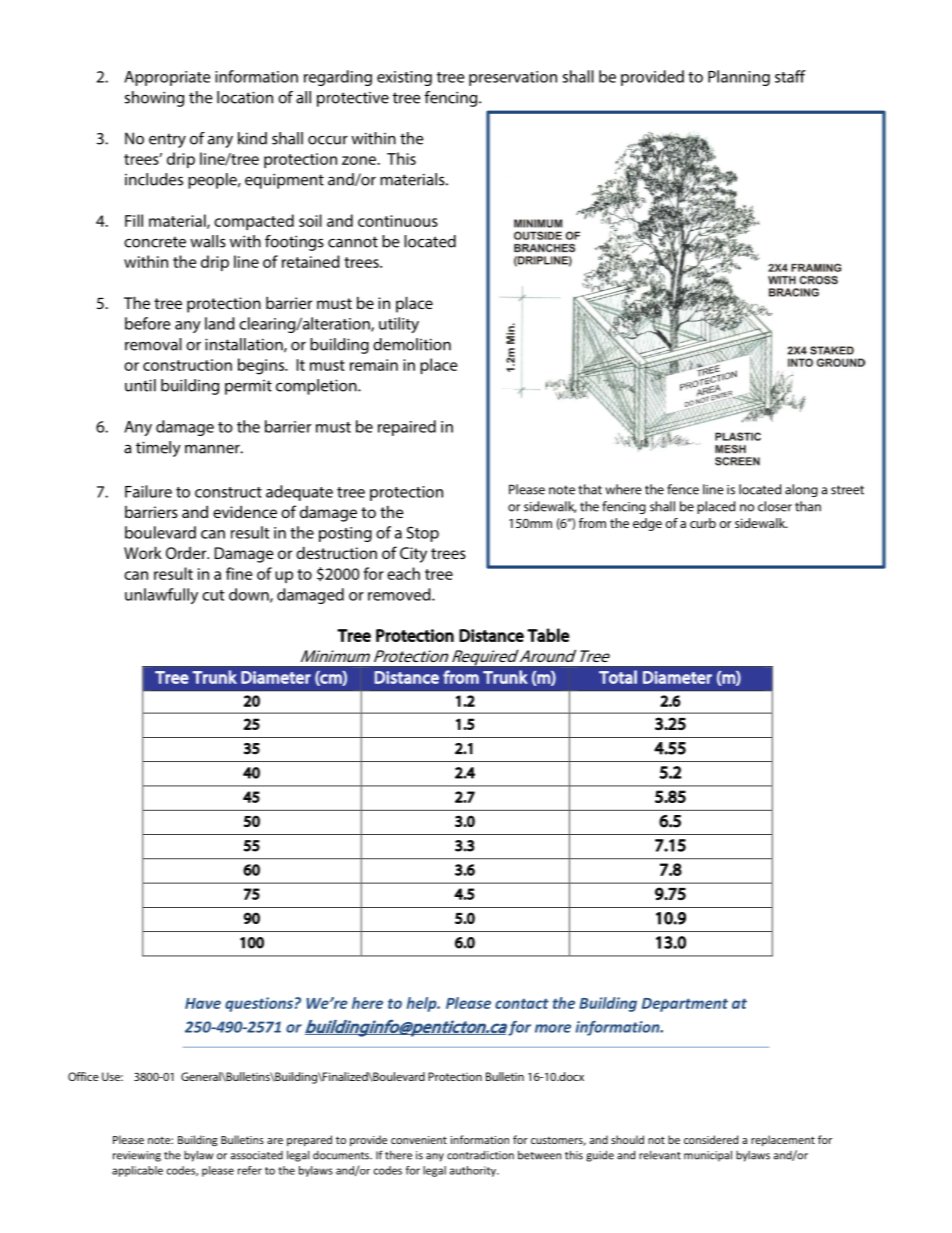 Image resolution: width=952 pixels, height=1233 pixels. Describe the element at coordinates (161, 596) in the screenshot. I see `unlawfully` at that location.
